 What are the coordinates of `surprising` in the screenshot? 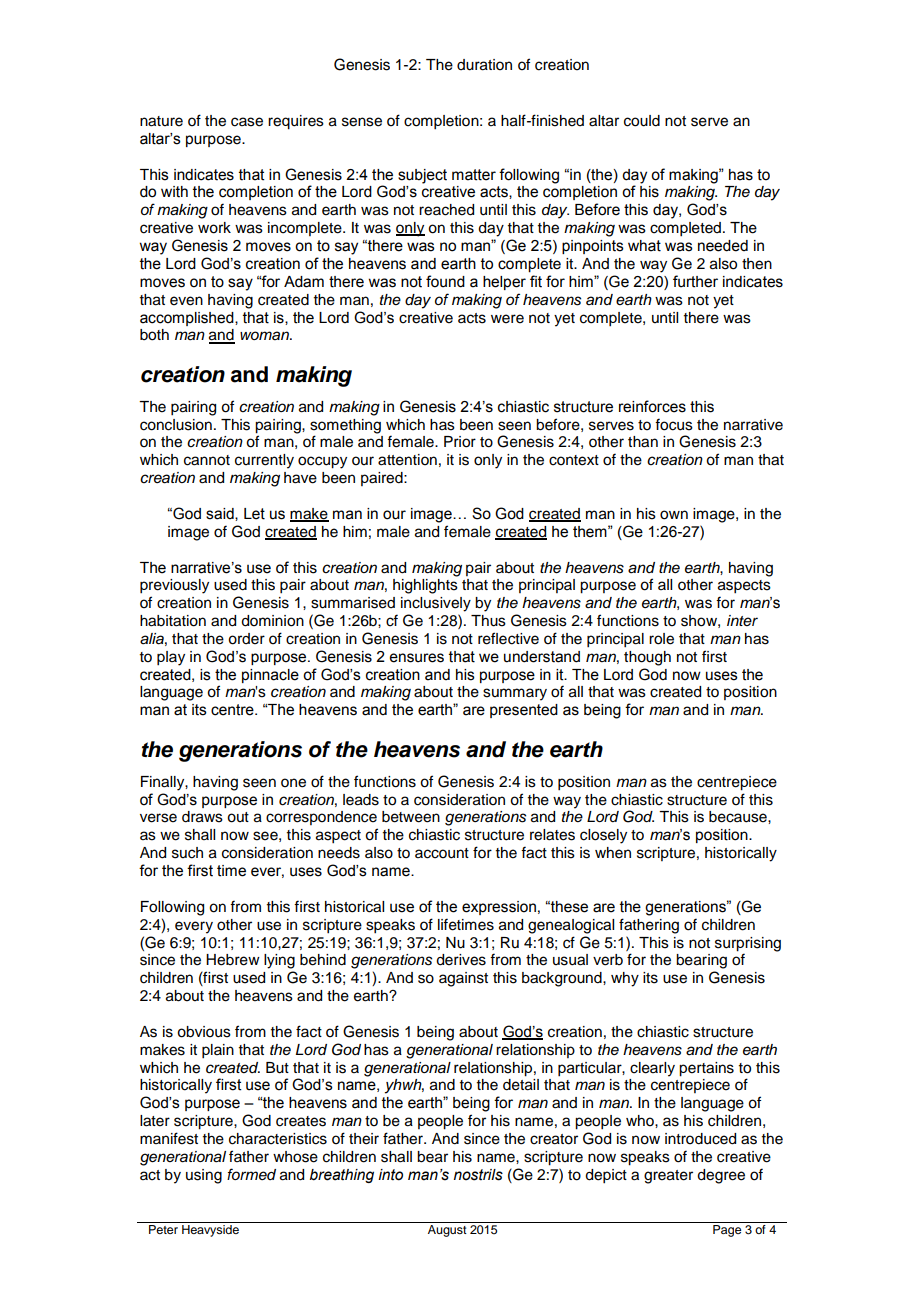 It's located at (748, 945).
